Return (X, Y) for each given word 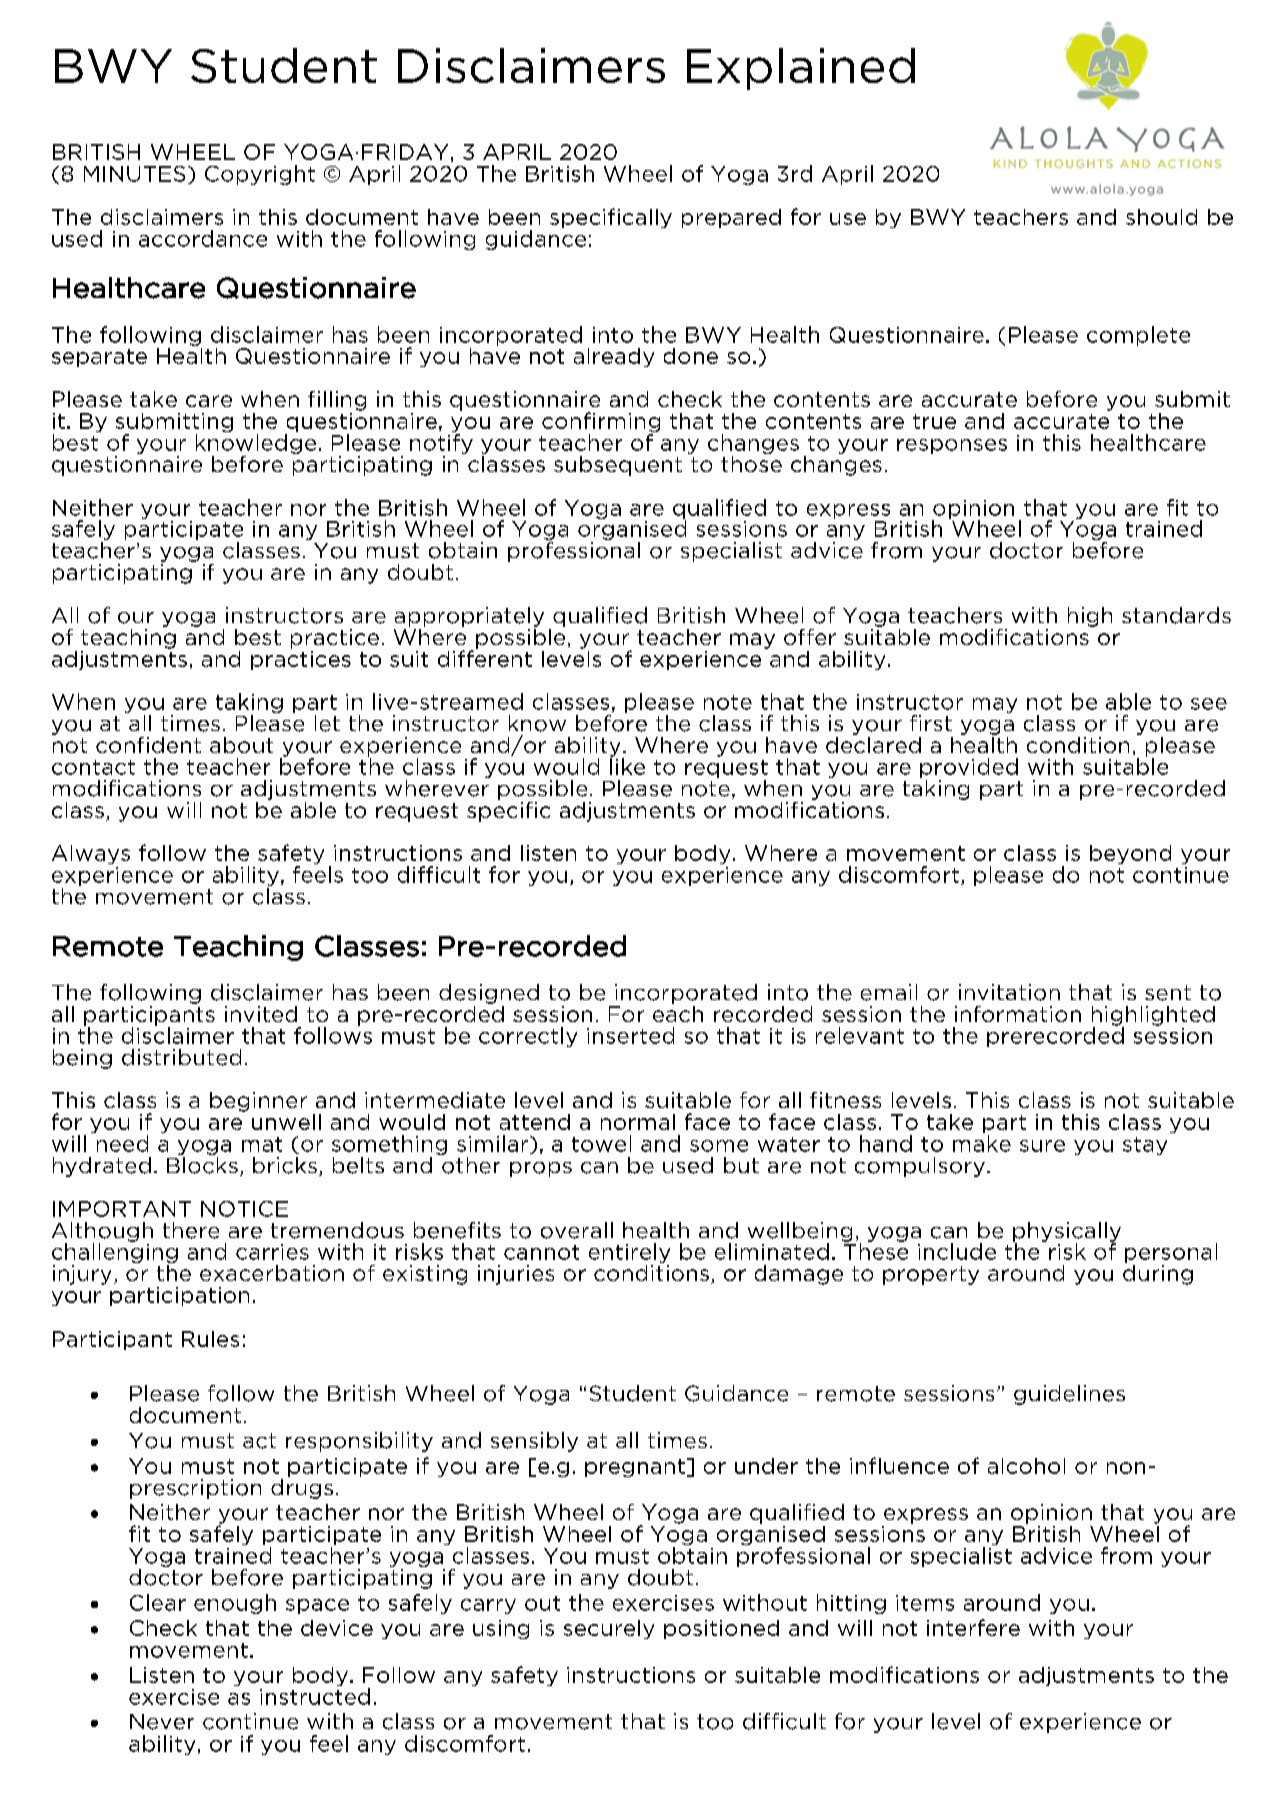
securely (609, 1629)
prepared (731, 218)
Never (162, 1722)
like (627, 765)
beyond (1130, 854)
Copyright (260, 175)
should (1161, 217)
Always (91, 854)
